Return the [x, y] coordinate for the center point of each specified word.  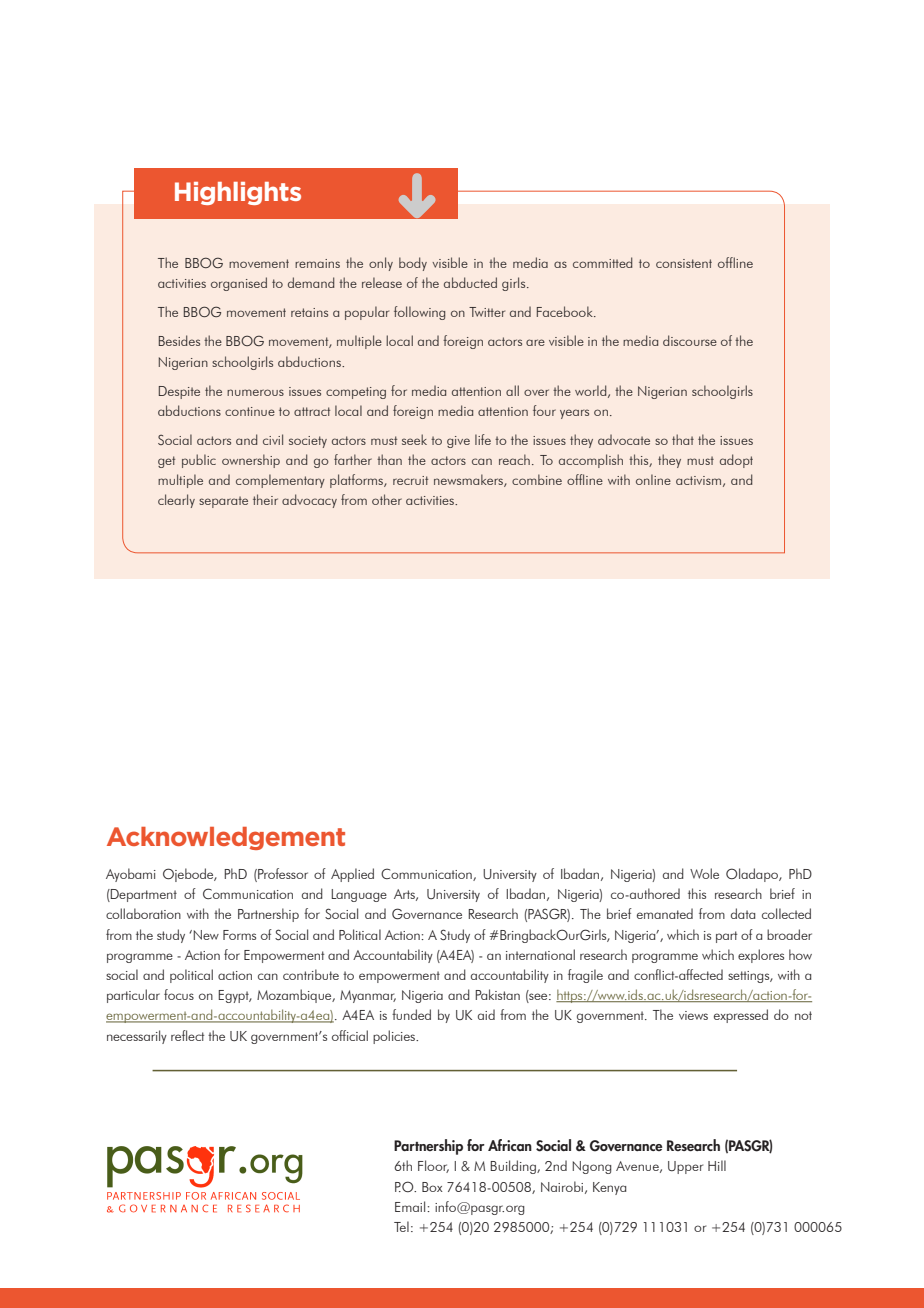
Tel [401, 1226]
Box [432, 1187]
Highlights [238, 193]
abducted [470, 282]
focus [179, 994]
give [458, 442]
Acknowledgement [226, 838]
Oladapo [753, 875]
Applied [352, 875]
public [199, 461]
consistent [684, 263]
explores [761, 956]
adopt [736, 461]
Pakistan [497, 994]
